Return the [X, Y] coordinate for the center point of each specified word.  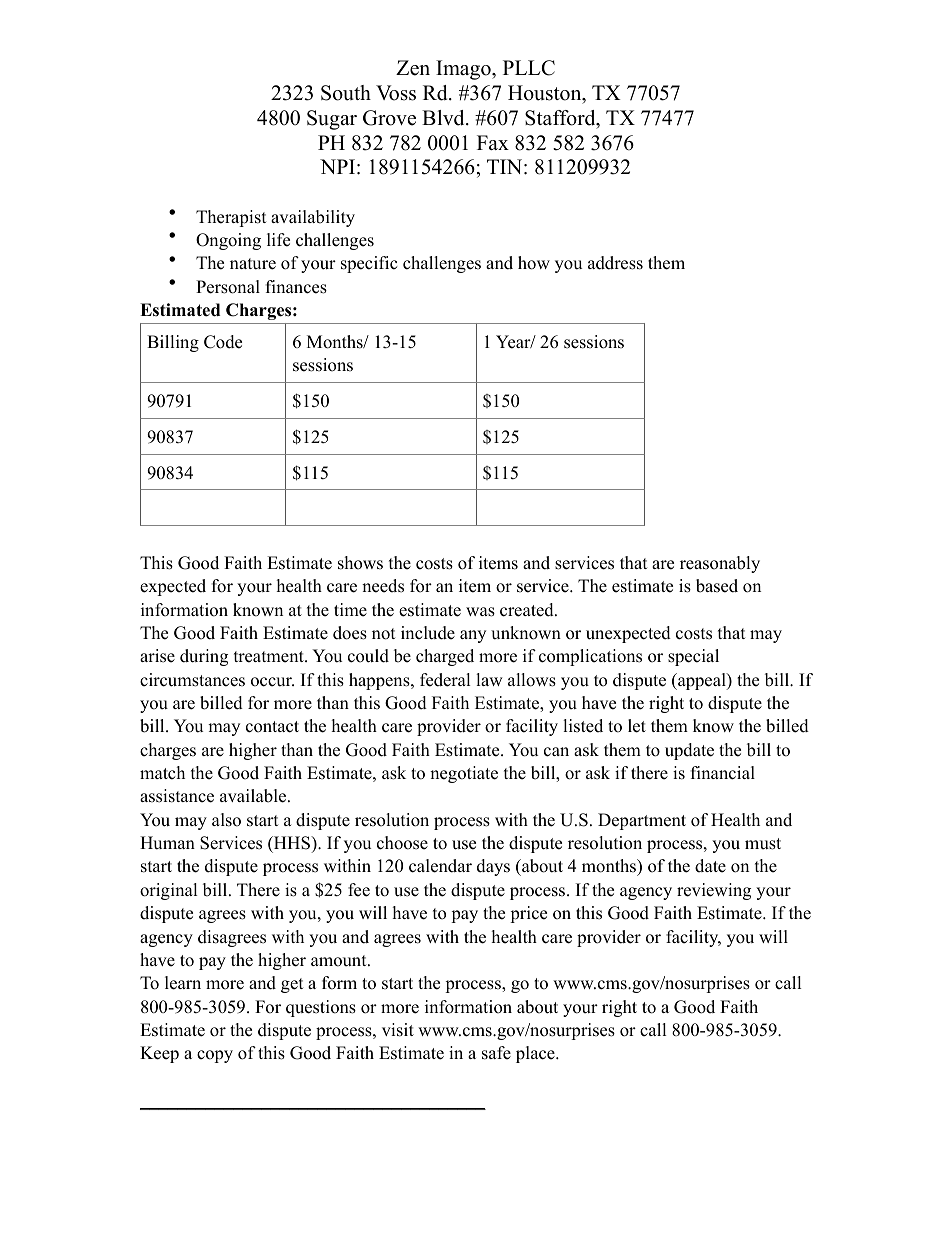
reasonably [720, 564]
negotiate [464, 774]
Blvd [444, 118]
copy [215, 1056]
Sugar [332, 120]
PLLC [529, 68]
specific [369, 264]
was [480, 612]
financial [723, 773]
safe [496, 1053]
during [204, 657]
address [615, 263]
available [254, 796]
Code [223, 342]
